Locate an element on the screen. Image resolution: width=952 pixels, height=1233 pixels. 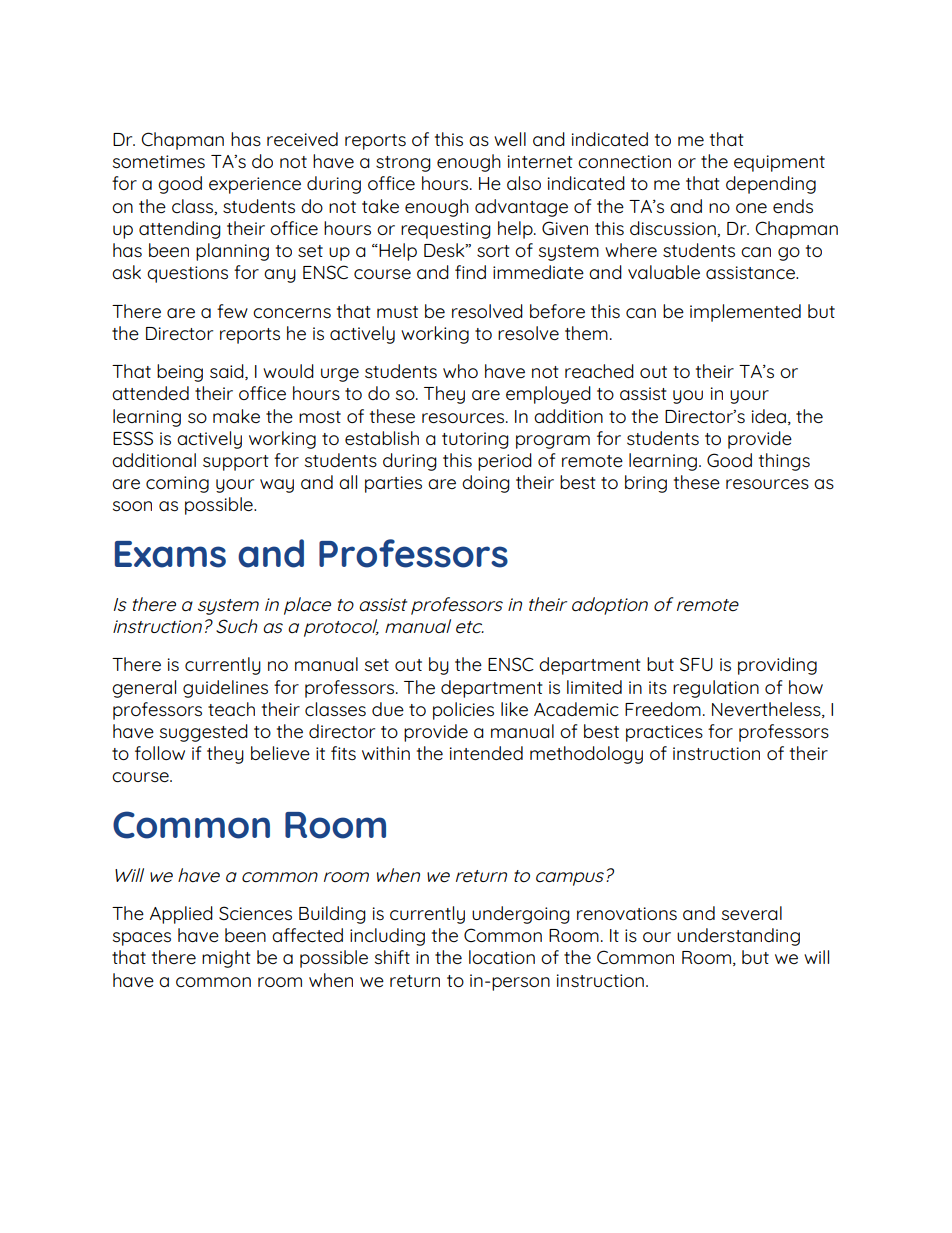
sometimes is located at coordinates (159, 161).
